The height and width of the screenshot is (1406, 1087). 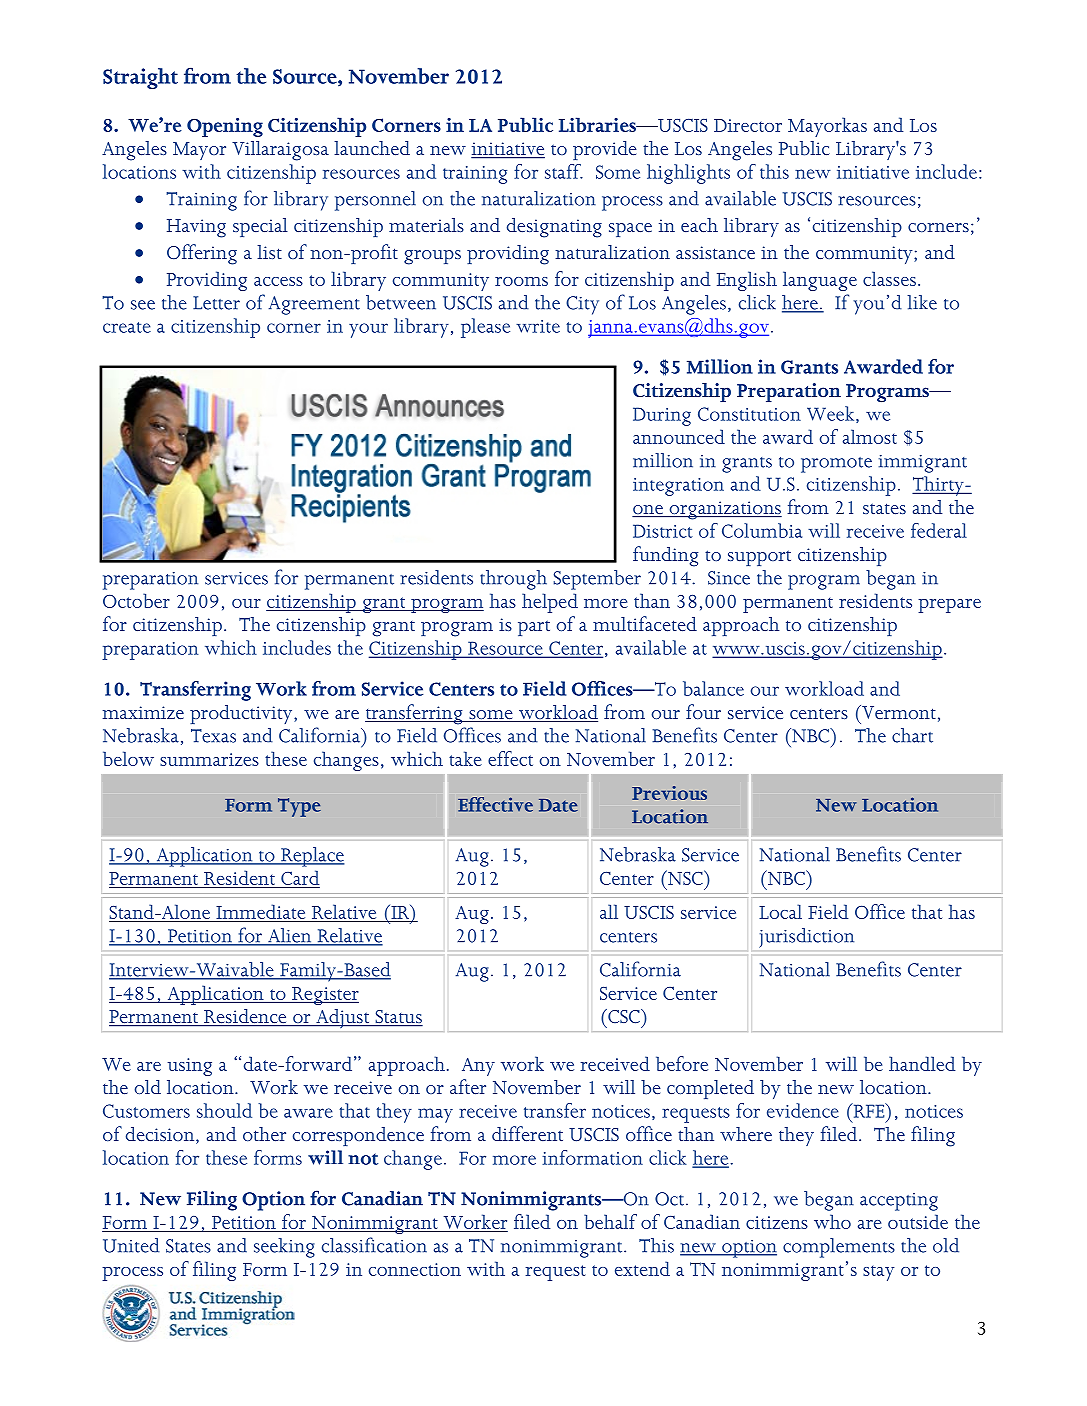 What do you see at coordinates (564, 171) in the screenshot?
I see `staff` at bounding box center [564, 171].
